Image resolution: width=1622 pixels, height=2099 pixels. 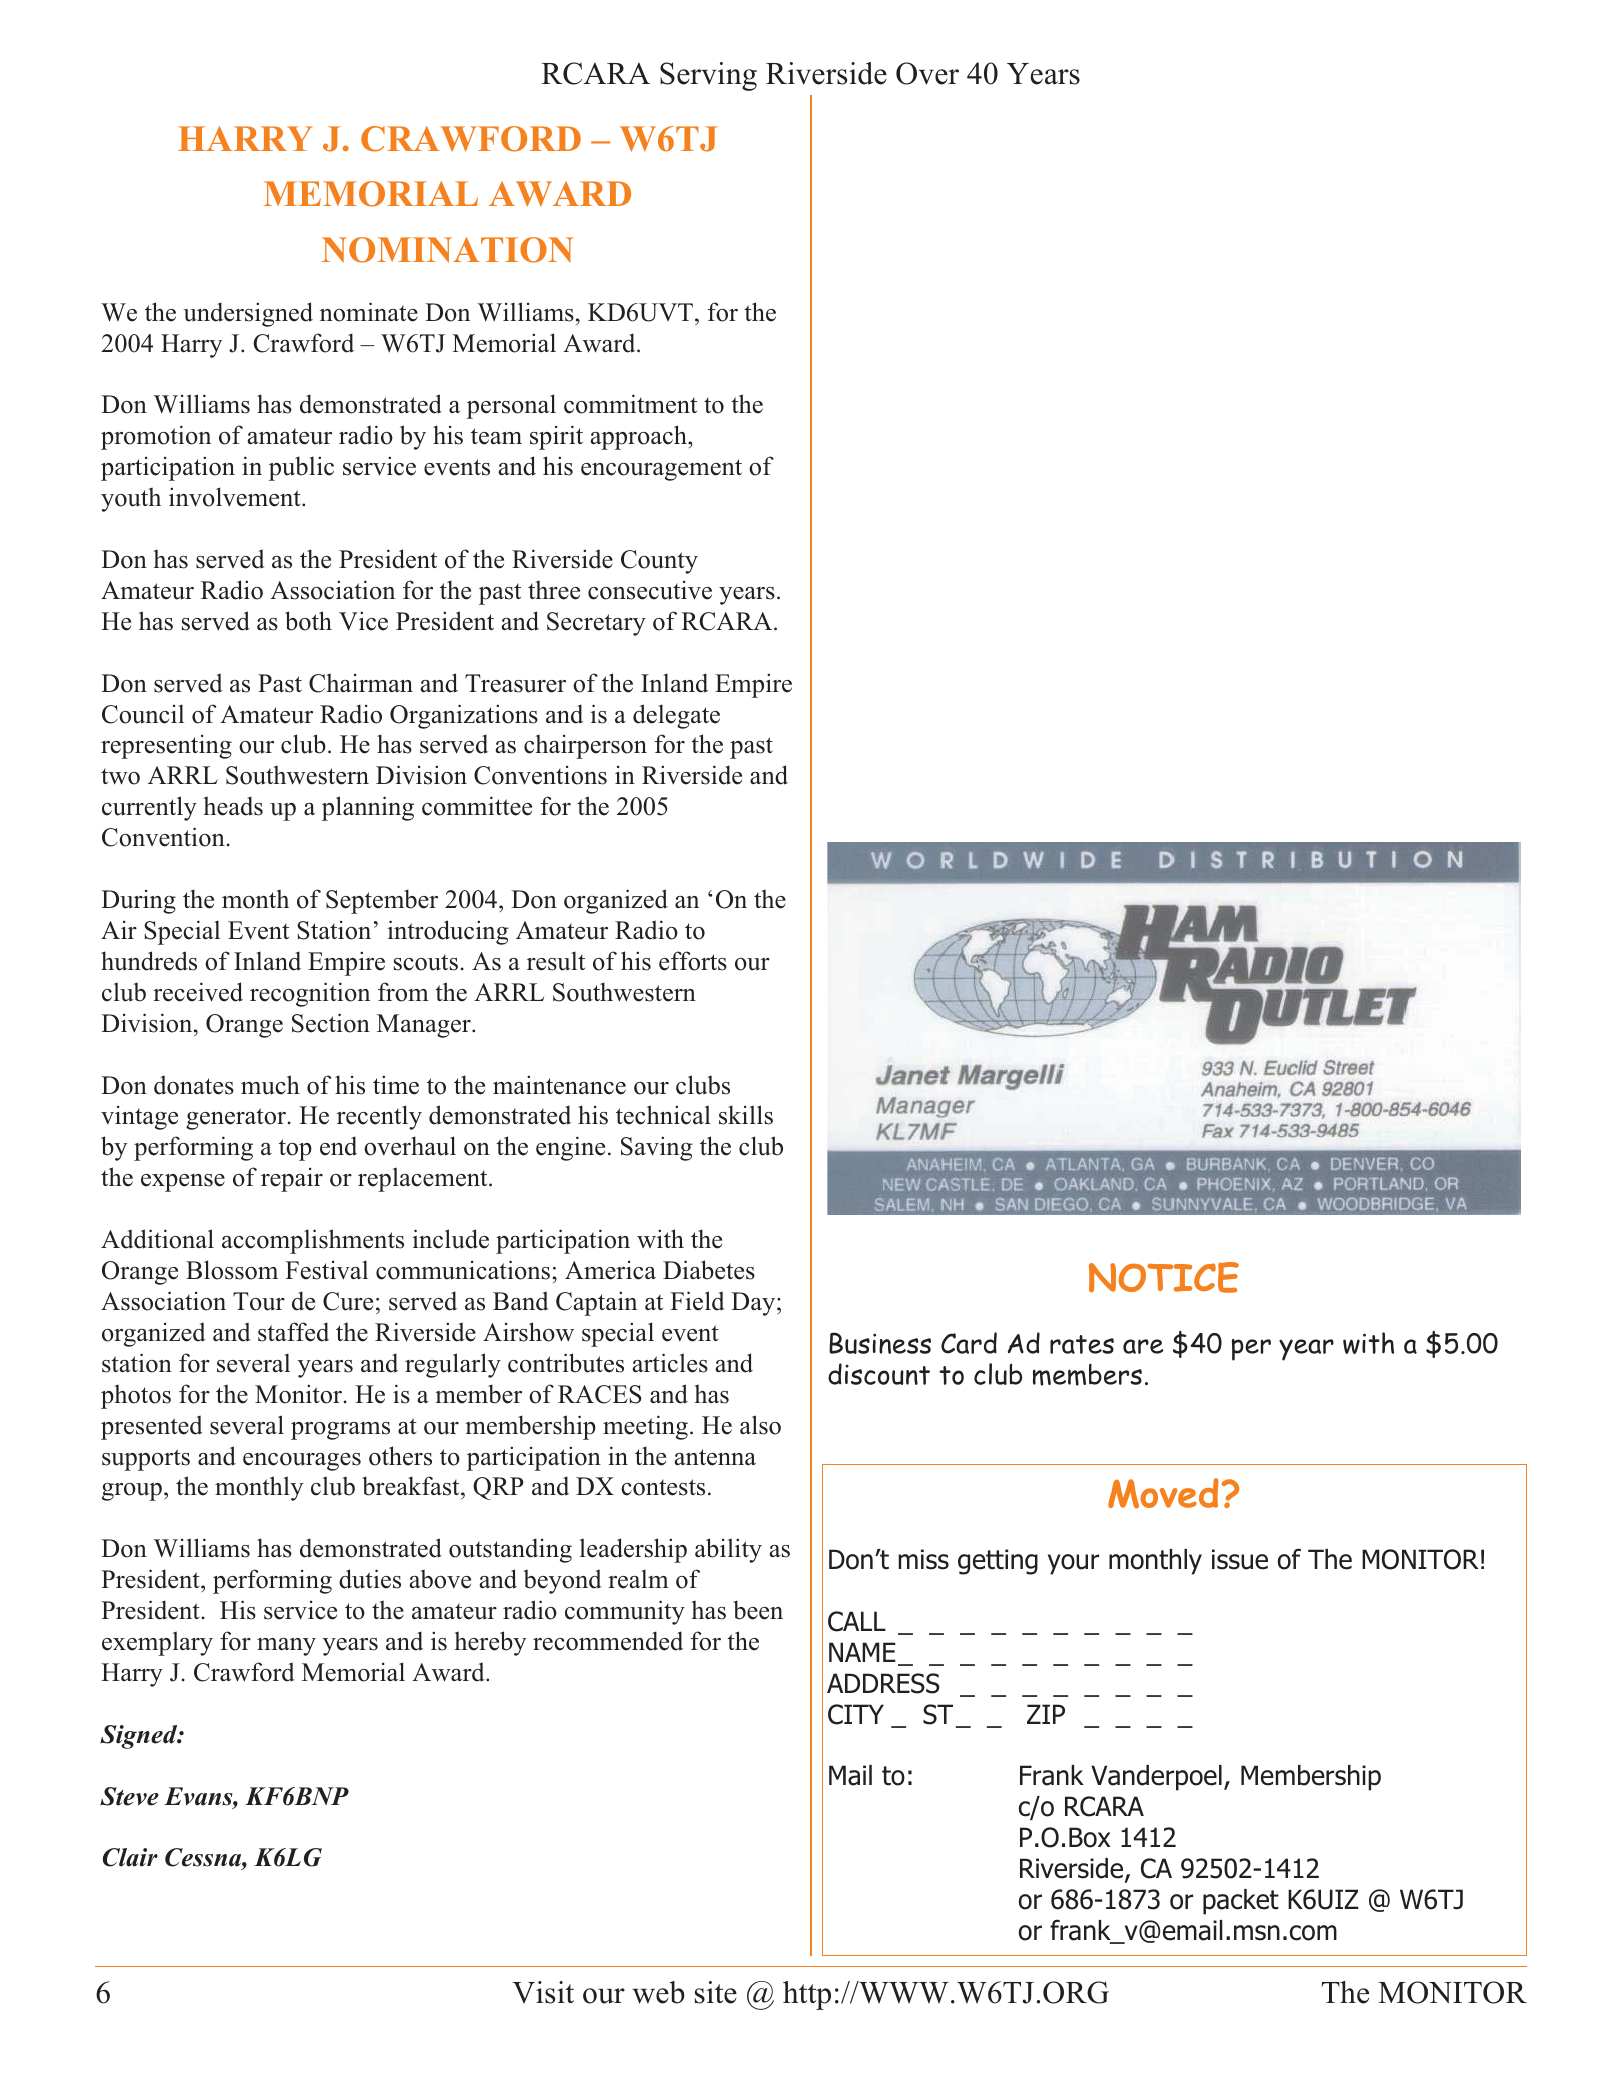 What do you see at coordinates (693, 961) in the page?
I see `efforts` at bounding box center [693, 961].
